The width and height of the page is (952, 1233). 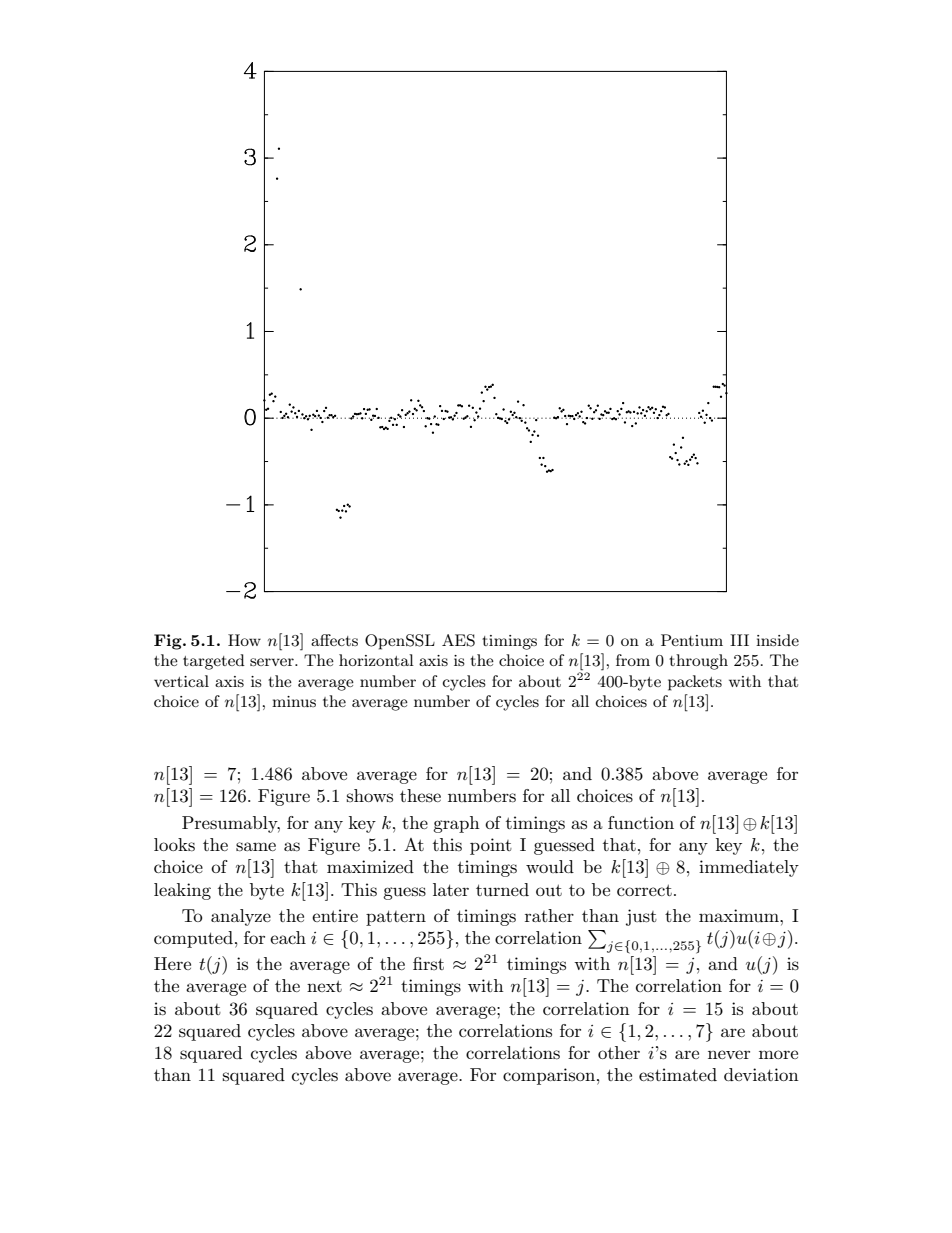 I want to click on AES, so click(x=458, y=640).
